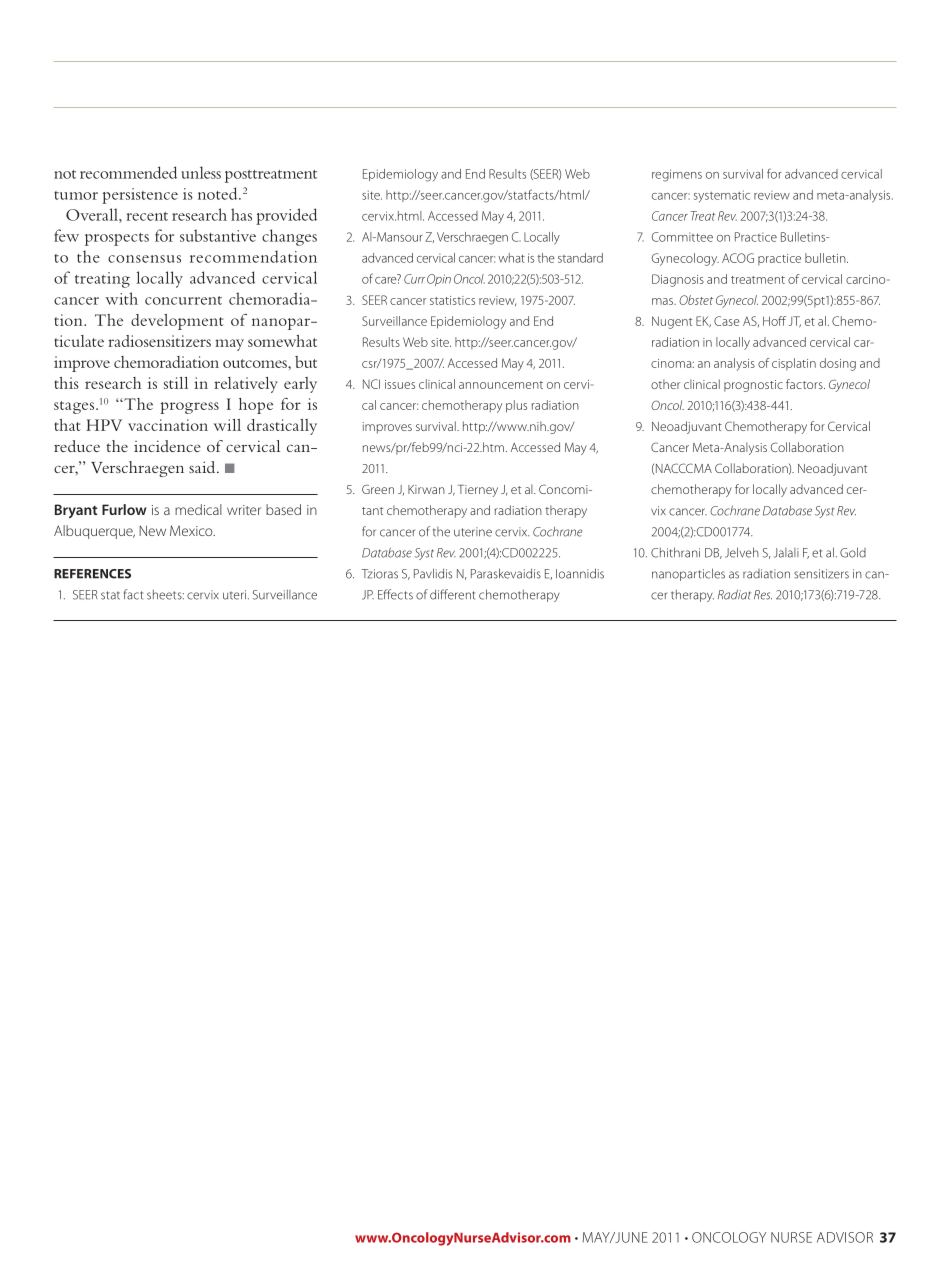 Image resolution: width=950 pixels, height=1288 pixels. What do you see at coordinates (501, 385) in the image?
I see `announcement` at bounding box center [501, 385].
